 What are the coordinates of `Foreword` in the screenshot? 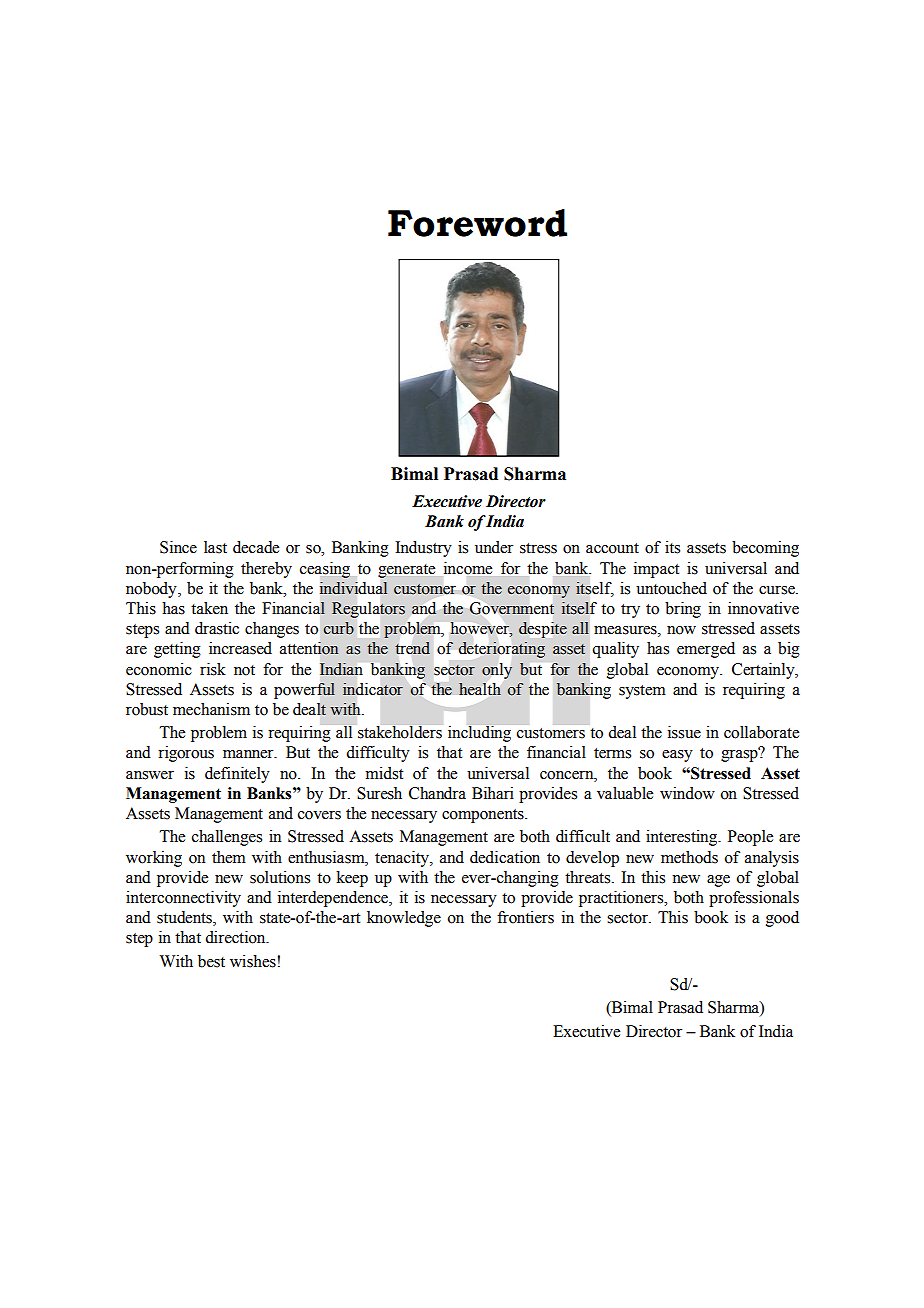 It's located at (477, 223).
